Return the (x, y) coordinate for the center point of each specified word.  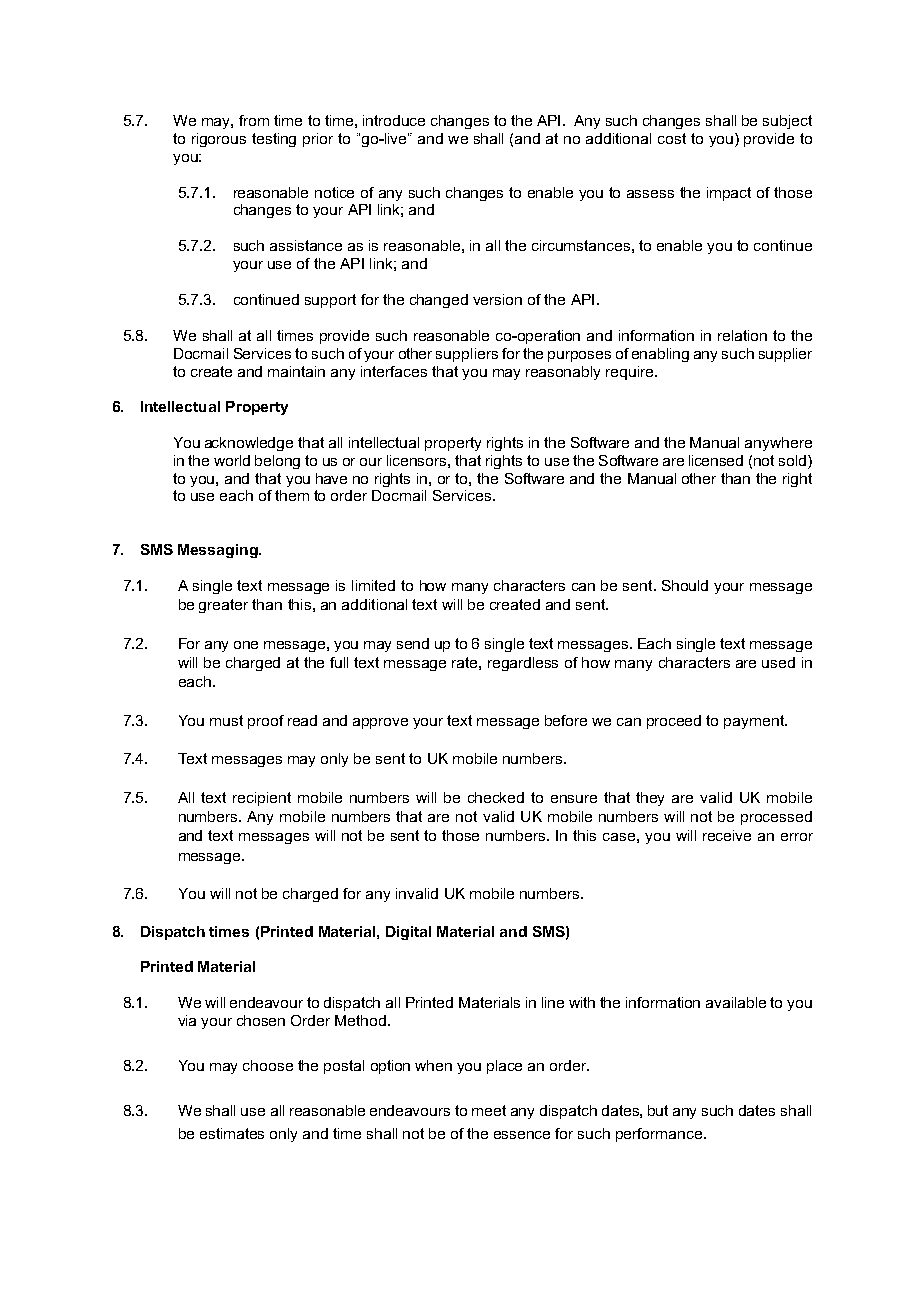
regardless (523, 664)
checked (496, 797)
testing (274, 140)
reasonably (563, 373)
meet (489, 1110)
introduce (394, 120)
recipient (262, 799)
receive (727, 835)
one (246, 645)
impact (729, 194)
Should (685, 585)
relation (742, 335)
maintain (296, 371)
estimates (232, 1133)
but (658, 1110)
